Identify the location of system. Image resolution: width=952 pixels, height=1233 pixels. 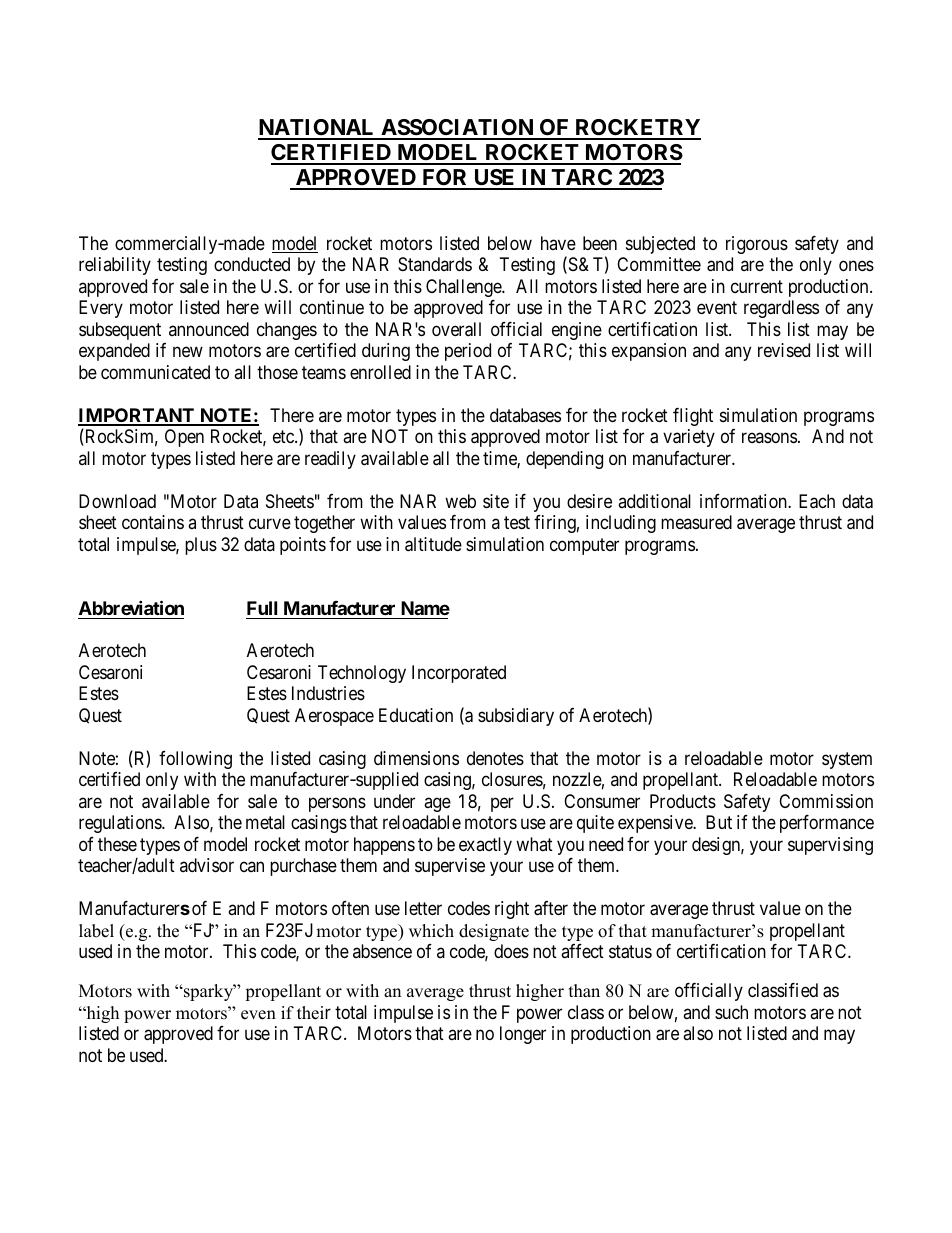
(847, 760).
